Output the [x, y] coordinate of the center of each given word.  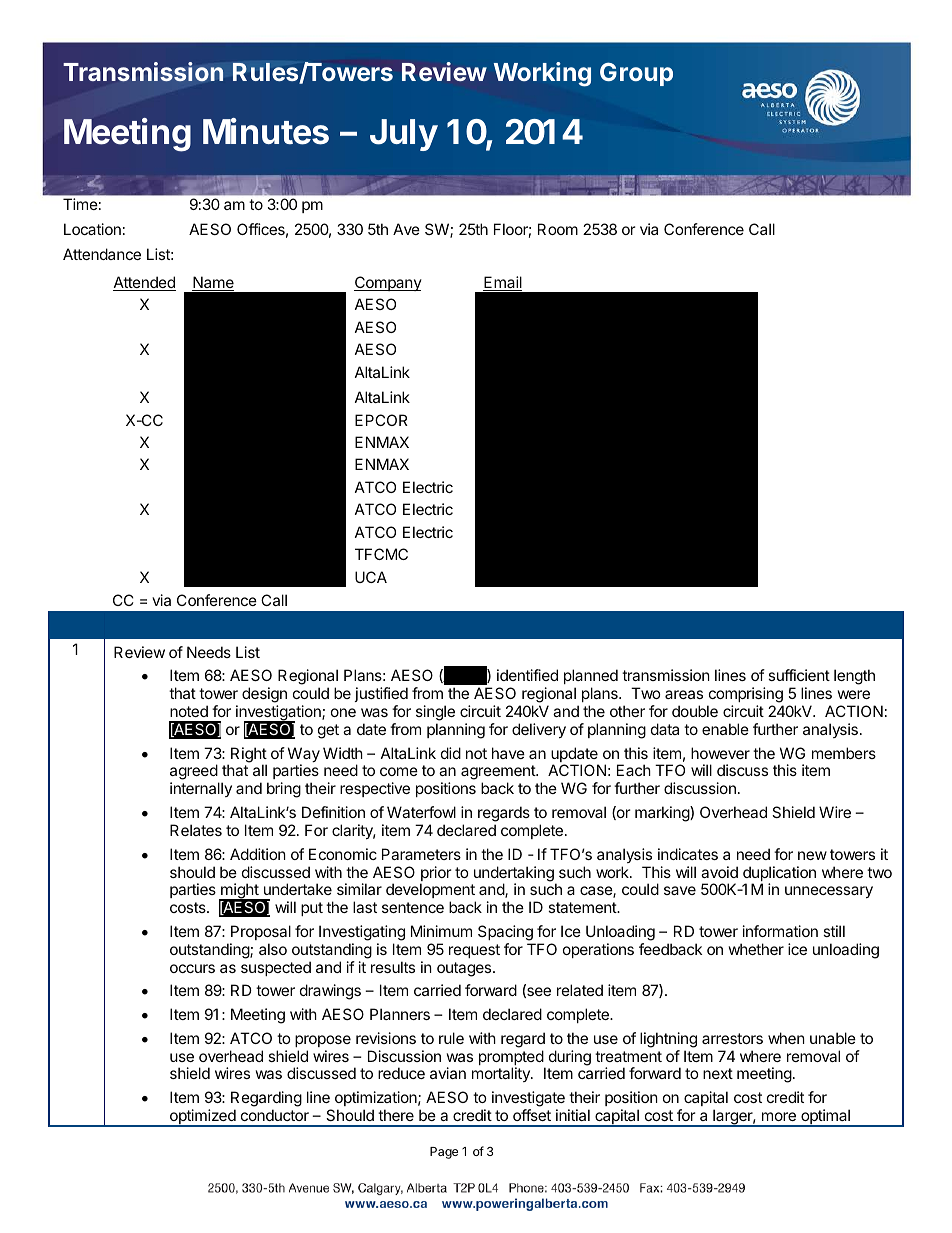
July [404, 135]
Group [636, 74]
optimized [203, 1118]
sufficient [799, 675]
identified [527, 675]
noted [189, 711]
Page [444, 1153]
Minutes [266, 131]
